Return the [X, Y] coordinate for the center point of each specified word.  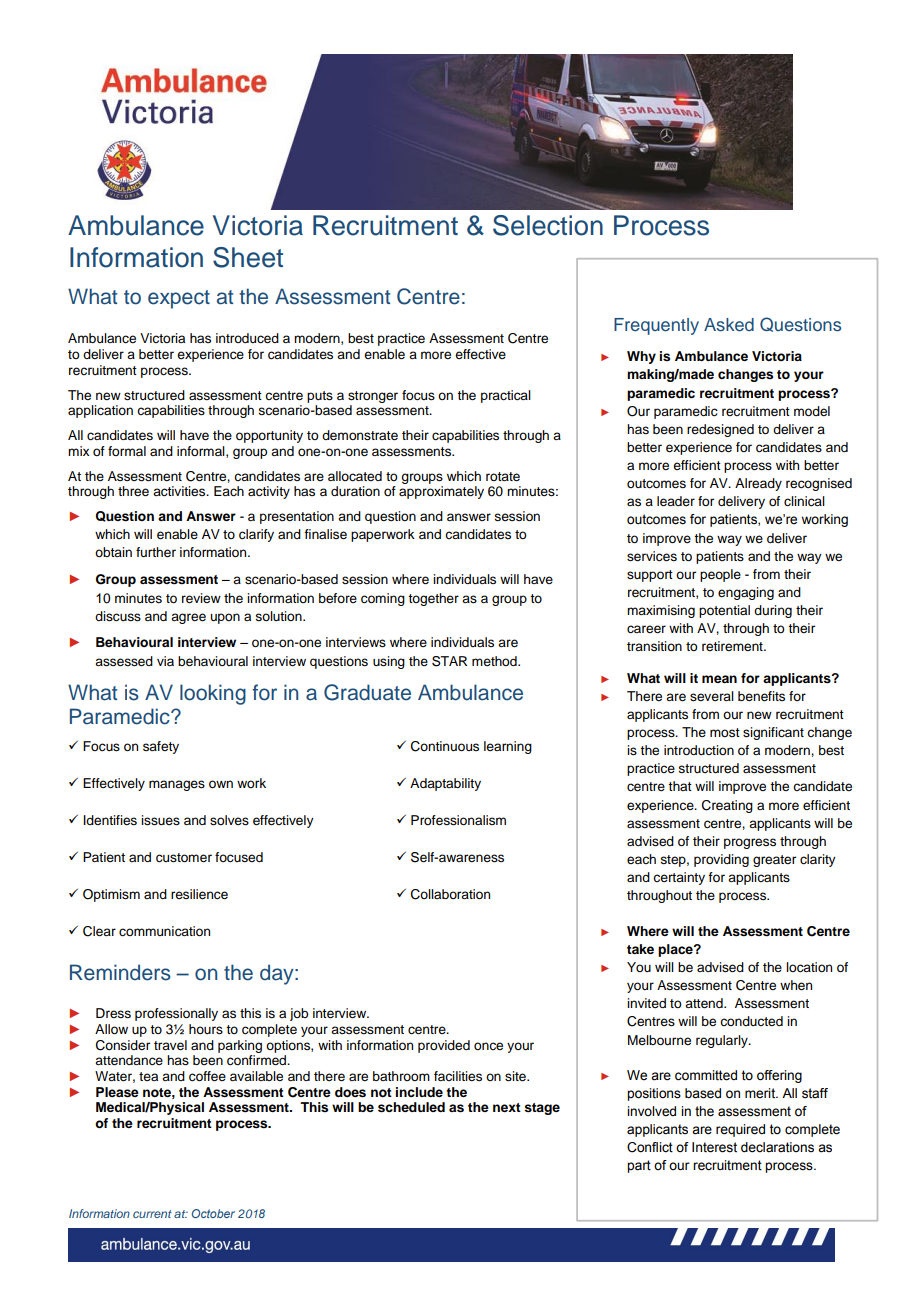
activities [180, 491]
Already [758, 484]
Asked [729, 325]
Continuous [445, 746]
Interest [714, 1147]
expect [179, 299]
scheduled [411, 1107]
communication [164, 931]
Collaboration [450, 894]
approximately [441, 492]
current [152, 1214]
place [676, 950]
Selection [548, 225]
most [725, 732]
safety [161, 747]
